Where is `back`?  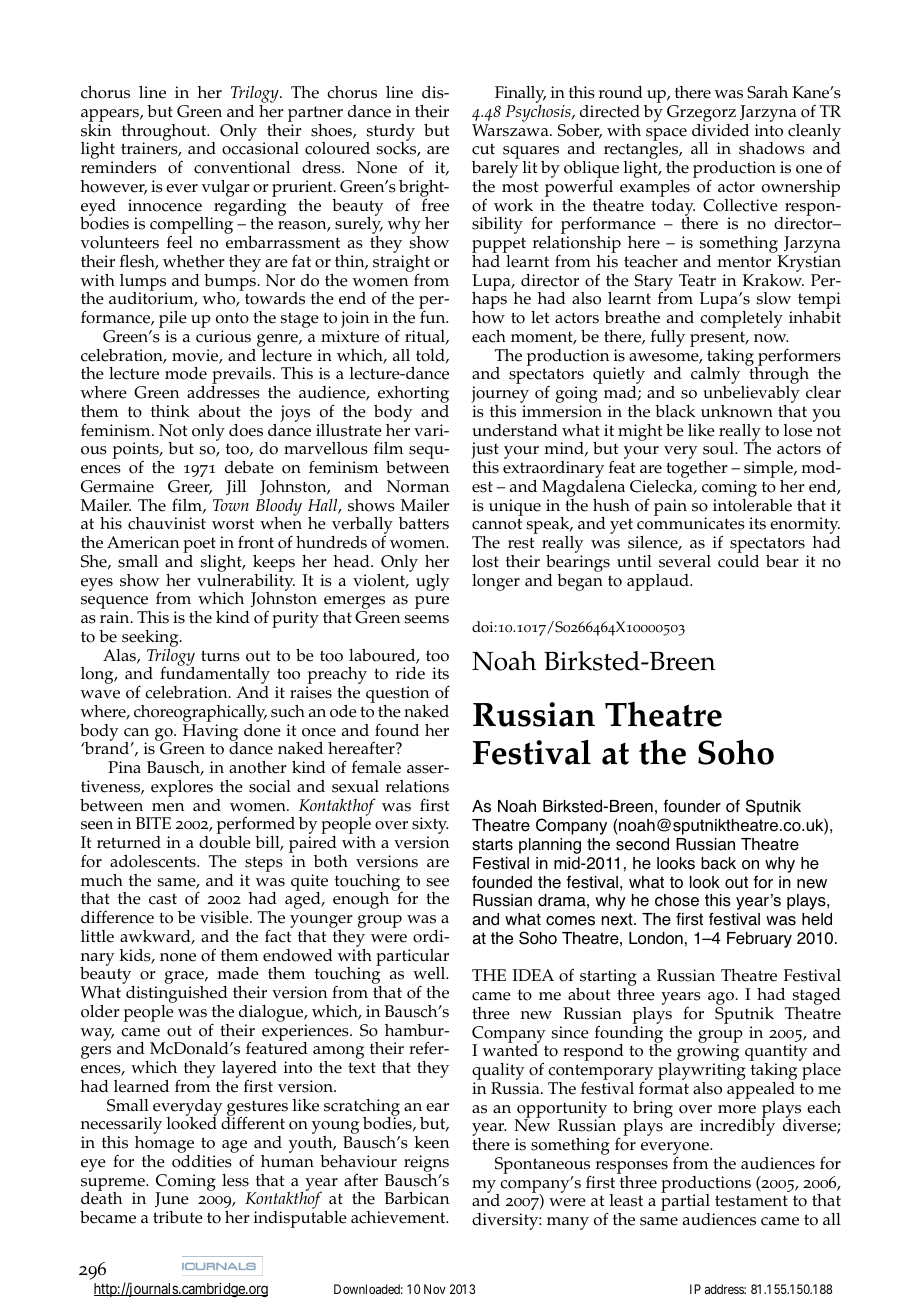
back is located at coordinates (718, 863).
